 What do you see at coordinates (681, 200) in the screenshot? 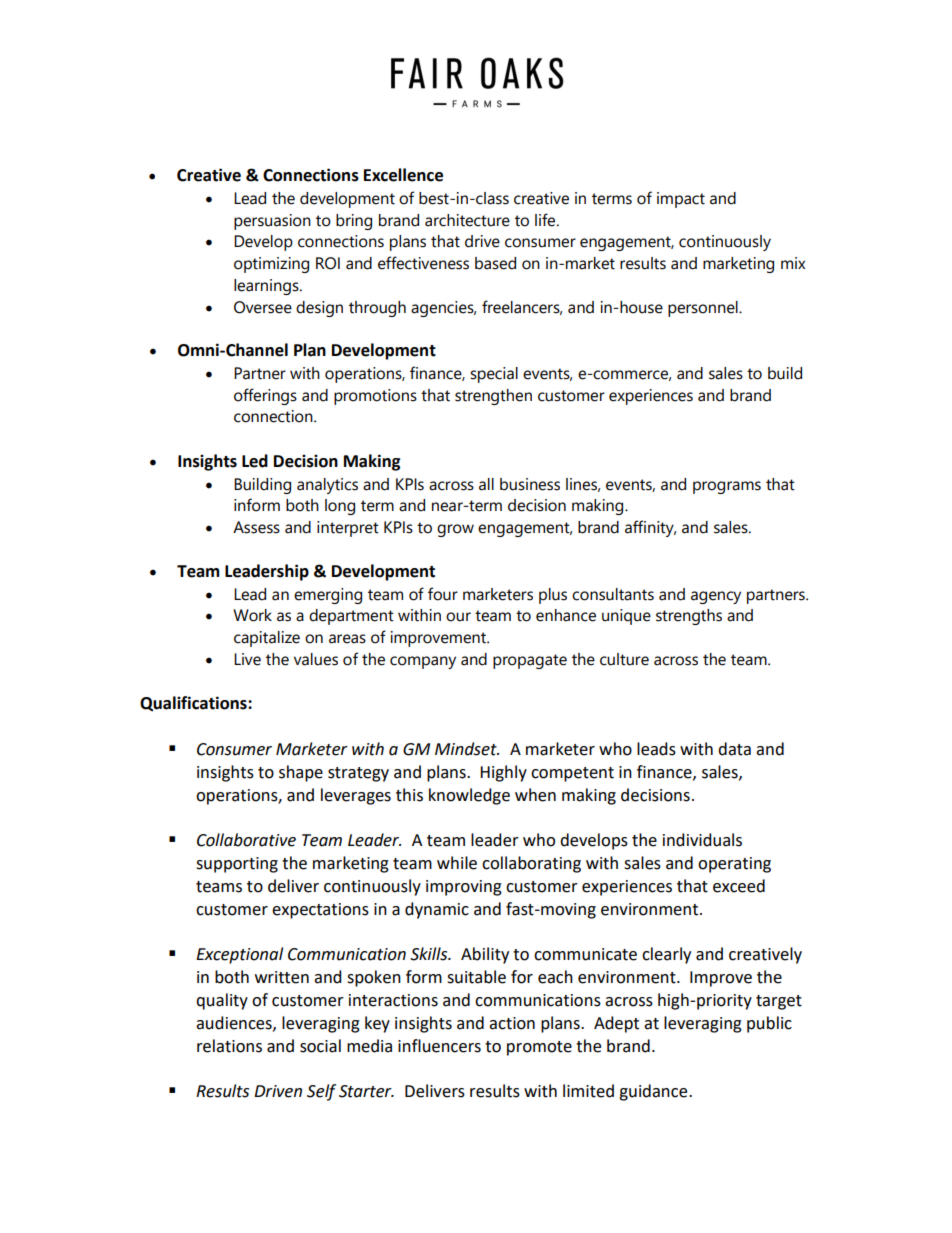
I see `impact` at bounding box center [681, 200].
